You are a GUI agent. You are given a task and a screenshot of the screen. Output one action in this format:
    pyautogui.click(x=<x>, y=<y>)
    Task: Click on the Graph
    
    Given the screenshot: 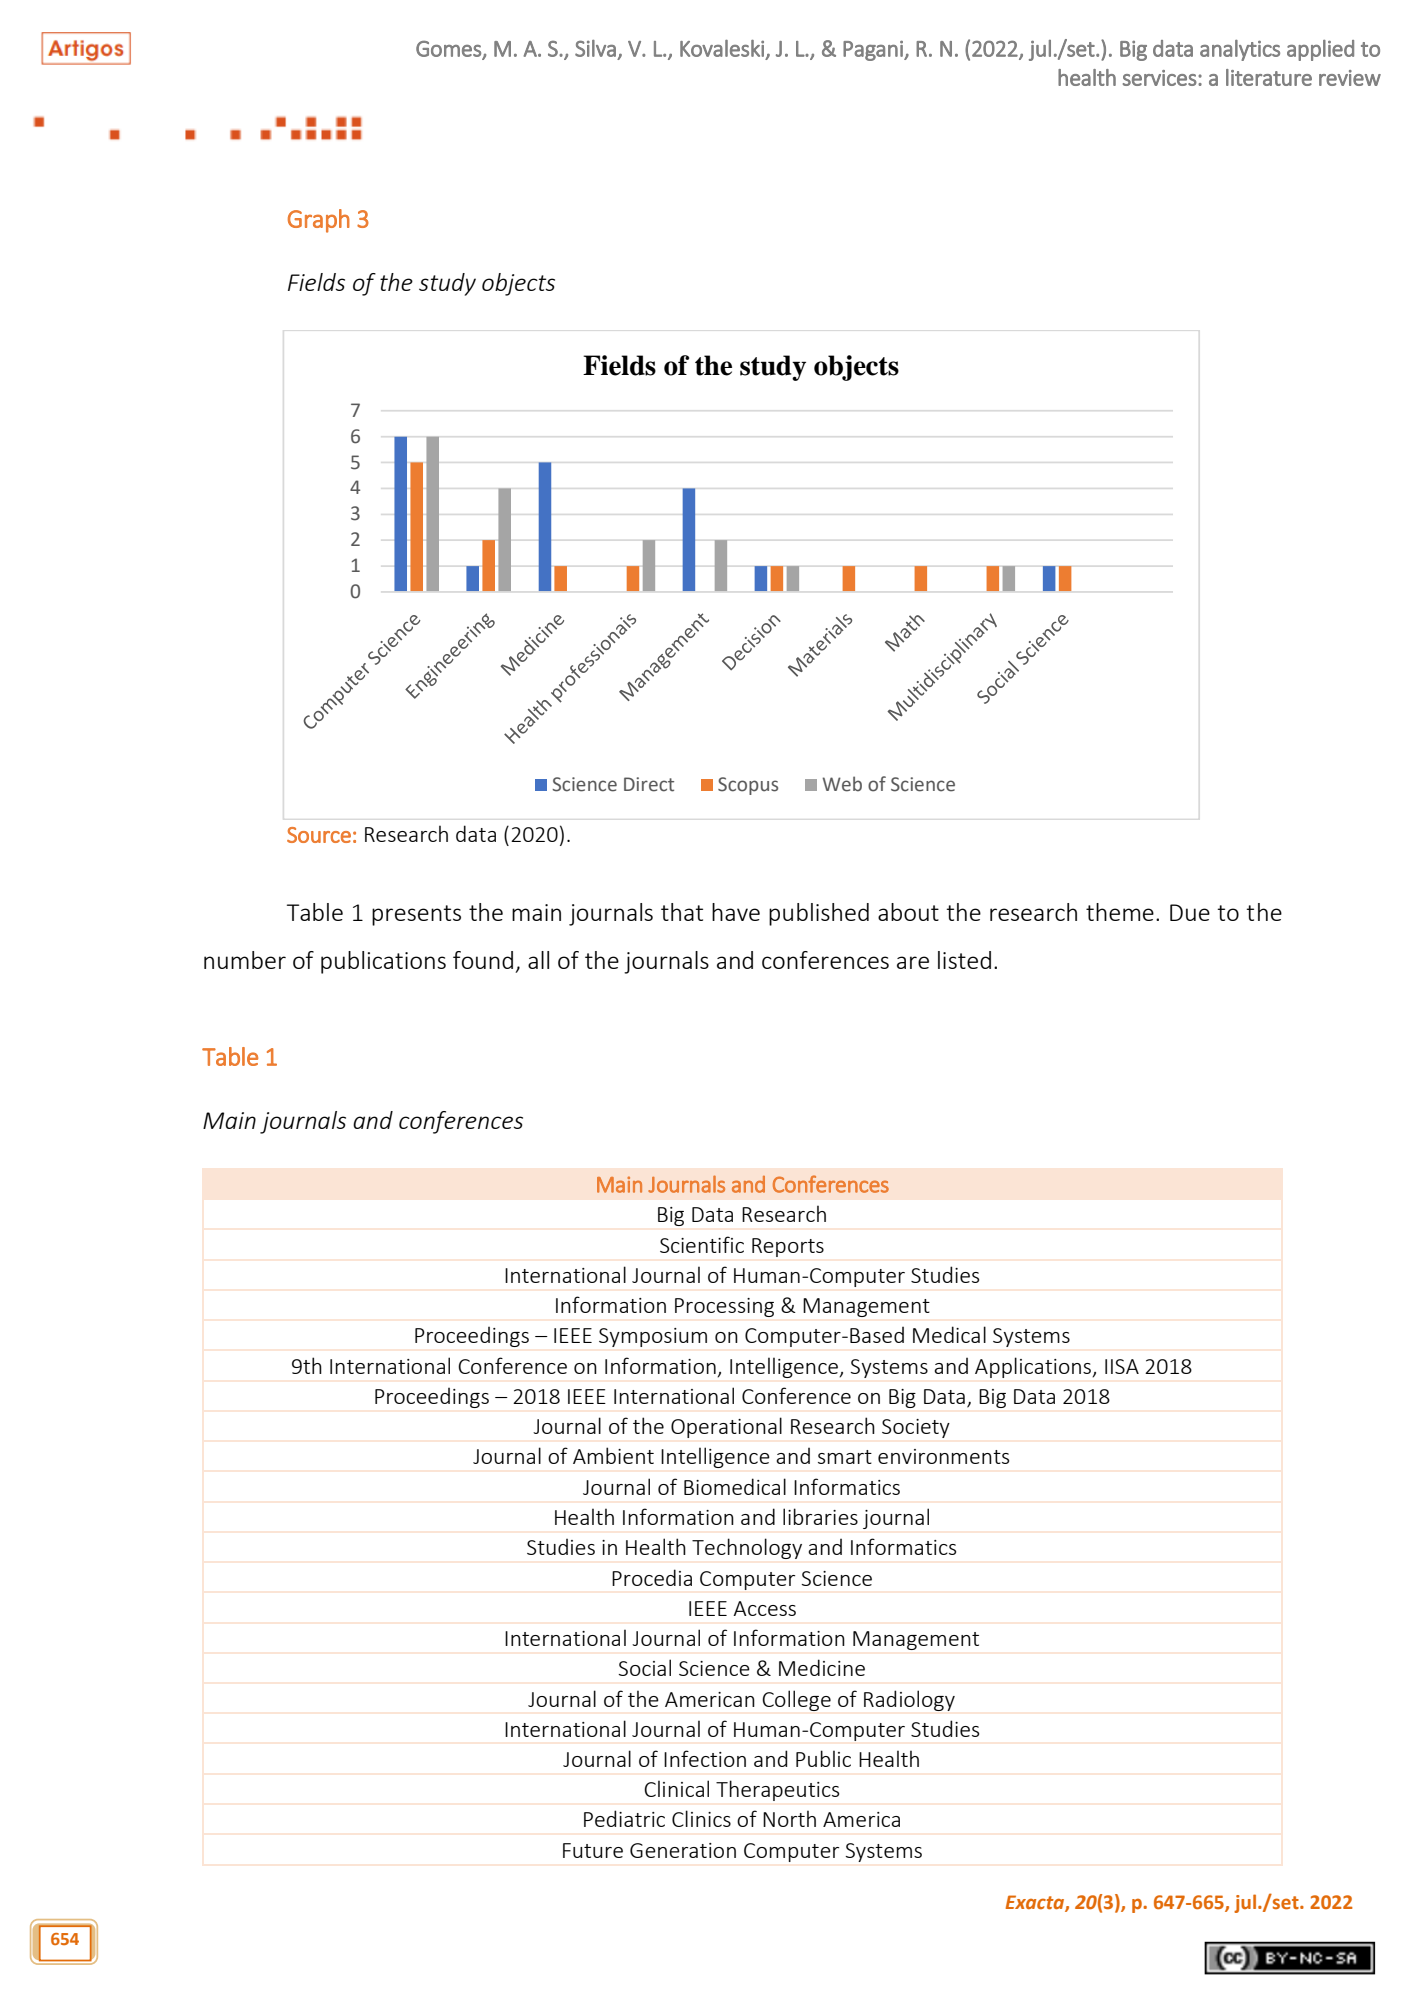 What is the action you would take?
    pyautogui.click(x=319, y=221)
